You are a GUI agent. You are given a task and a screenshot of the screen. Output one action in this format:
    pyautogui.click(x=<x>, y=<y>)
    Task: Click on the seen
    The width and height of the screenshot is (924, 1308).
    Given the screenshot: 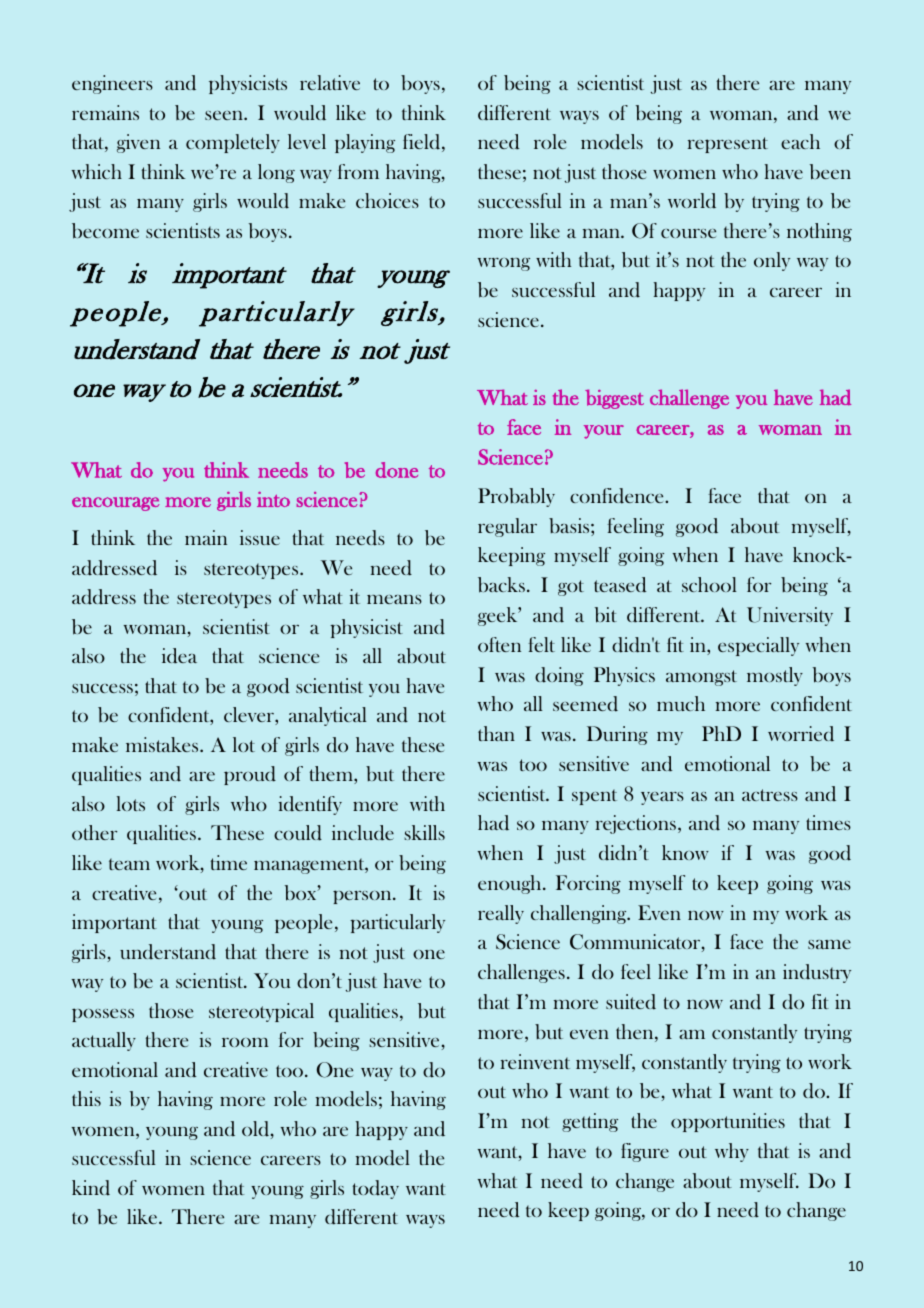 What is the action you would take?
    pyautogui.click(x=225, y=115)
